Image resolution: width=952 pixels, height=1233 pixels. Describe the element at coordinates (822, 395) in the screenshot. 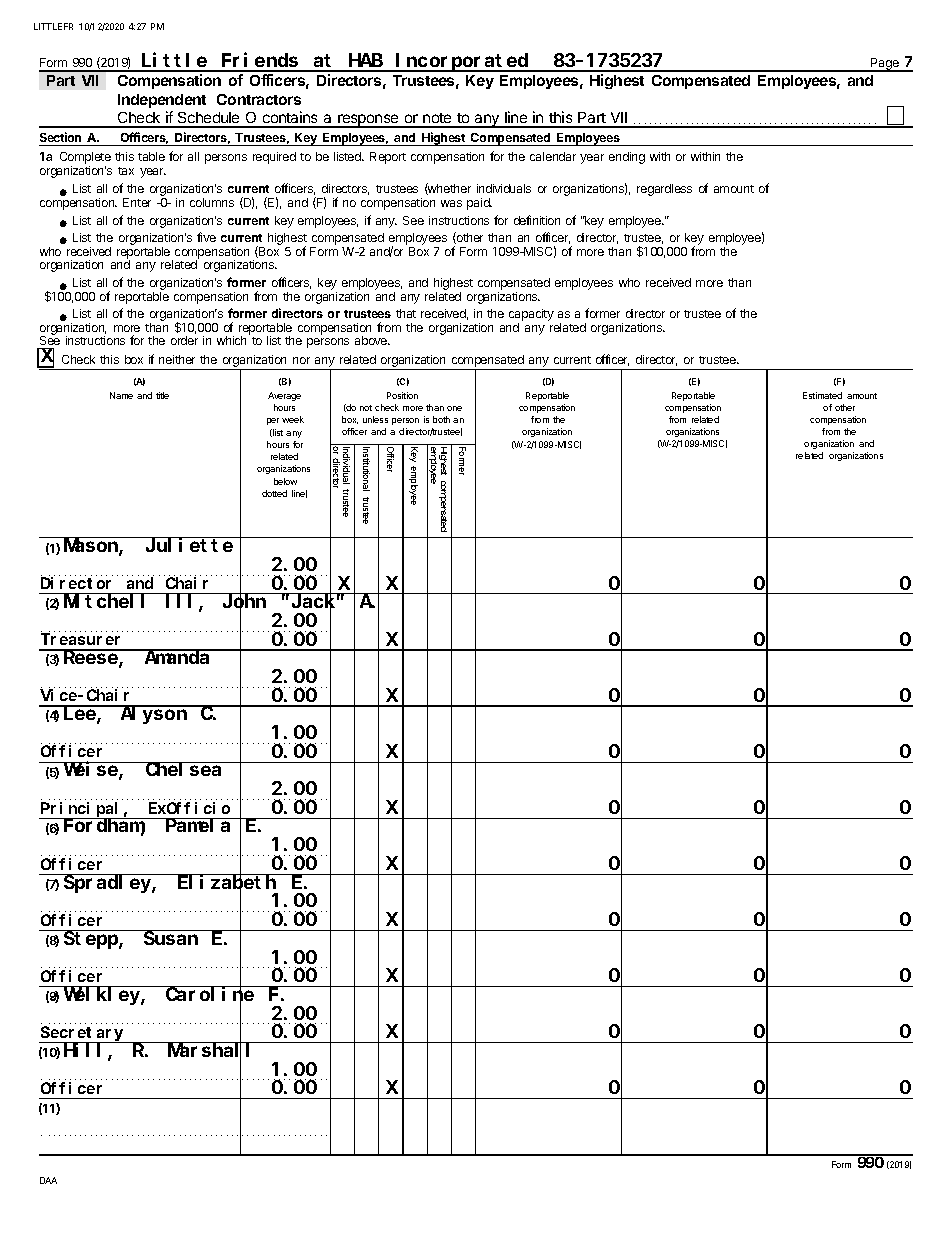

I see `Estimated` at that location.
